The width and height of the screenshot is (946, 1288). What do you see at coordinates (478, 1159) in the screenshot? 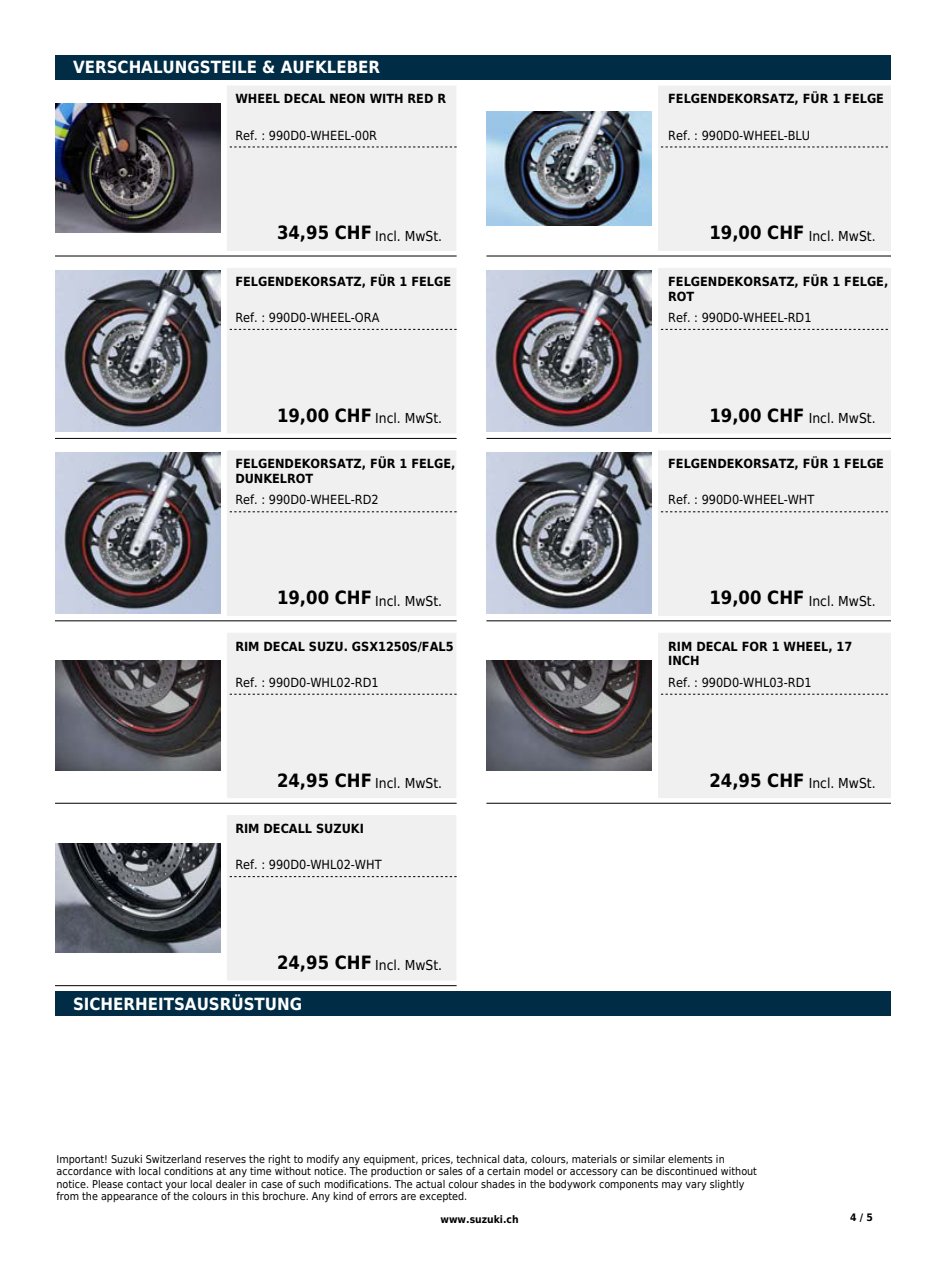
I see `technical` at bounding box center [478, 1159].
